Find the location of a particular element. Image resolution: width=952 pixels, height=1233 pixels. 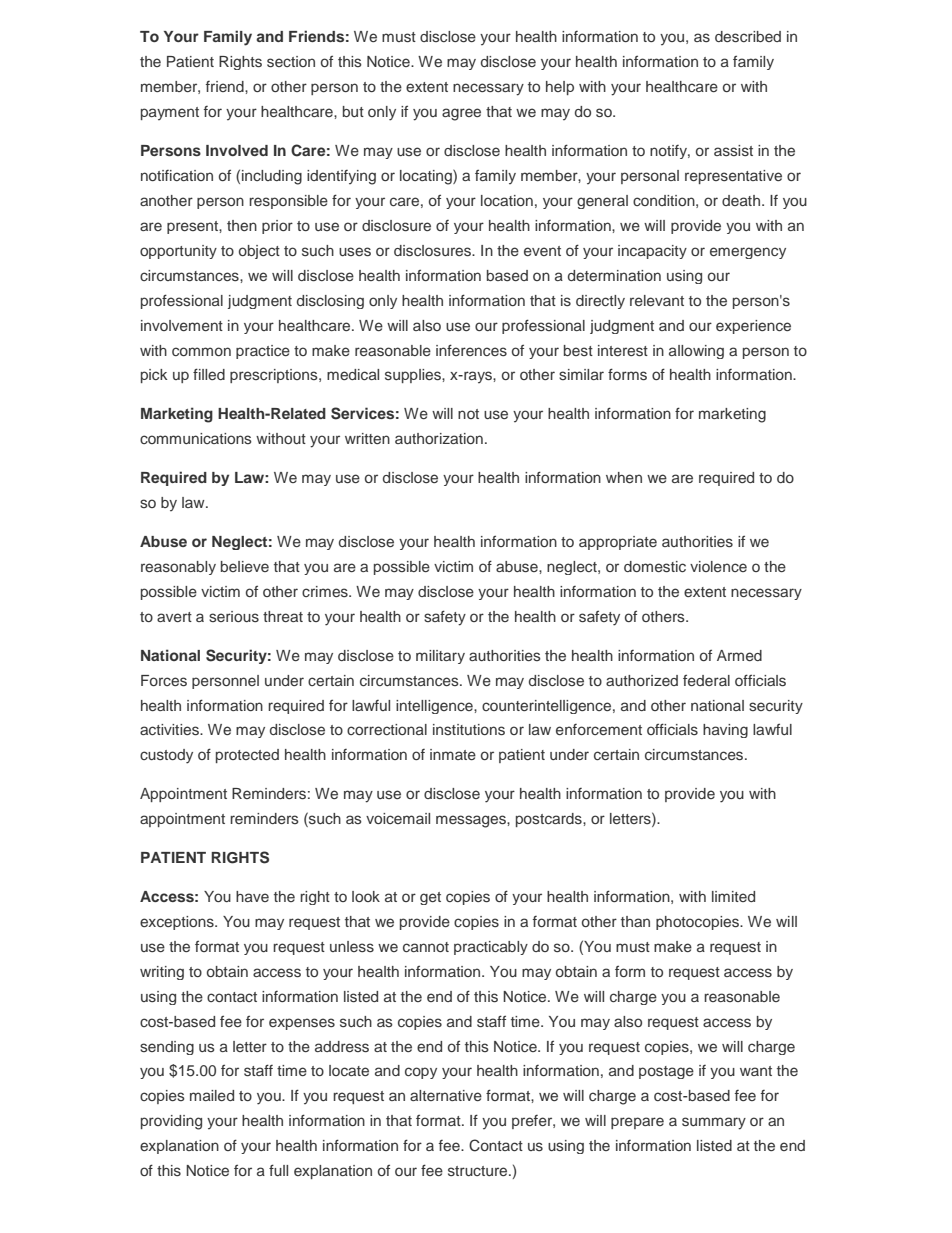

domestic is located at coordinates (655, 566).
